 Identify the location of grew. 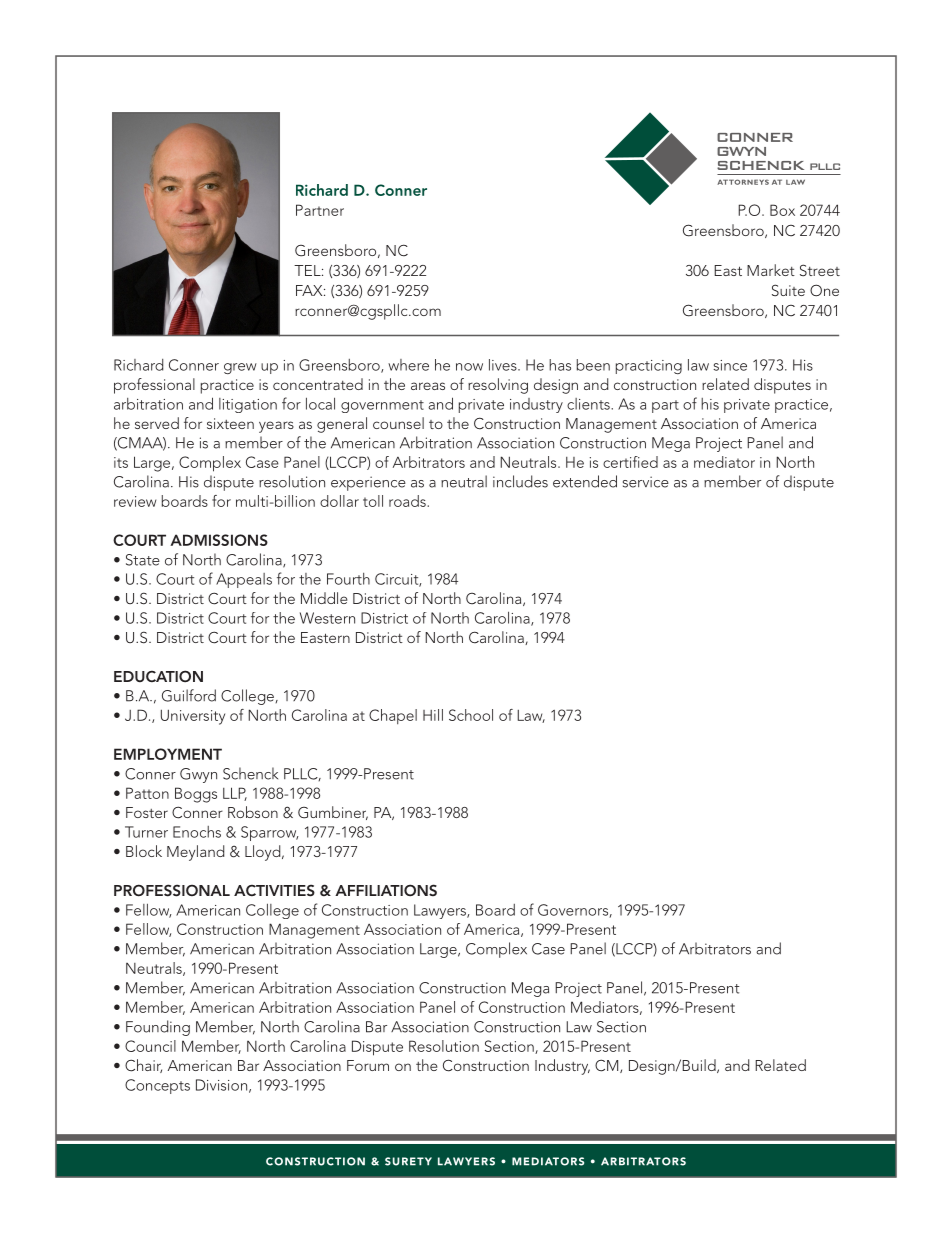
(240, 368).
